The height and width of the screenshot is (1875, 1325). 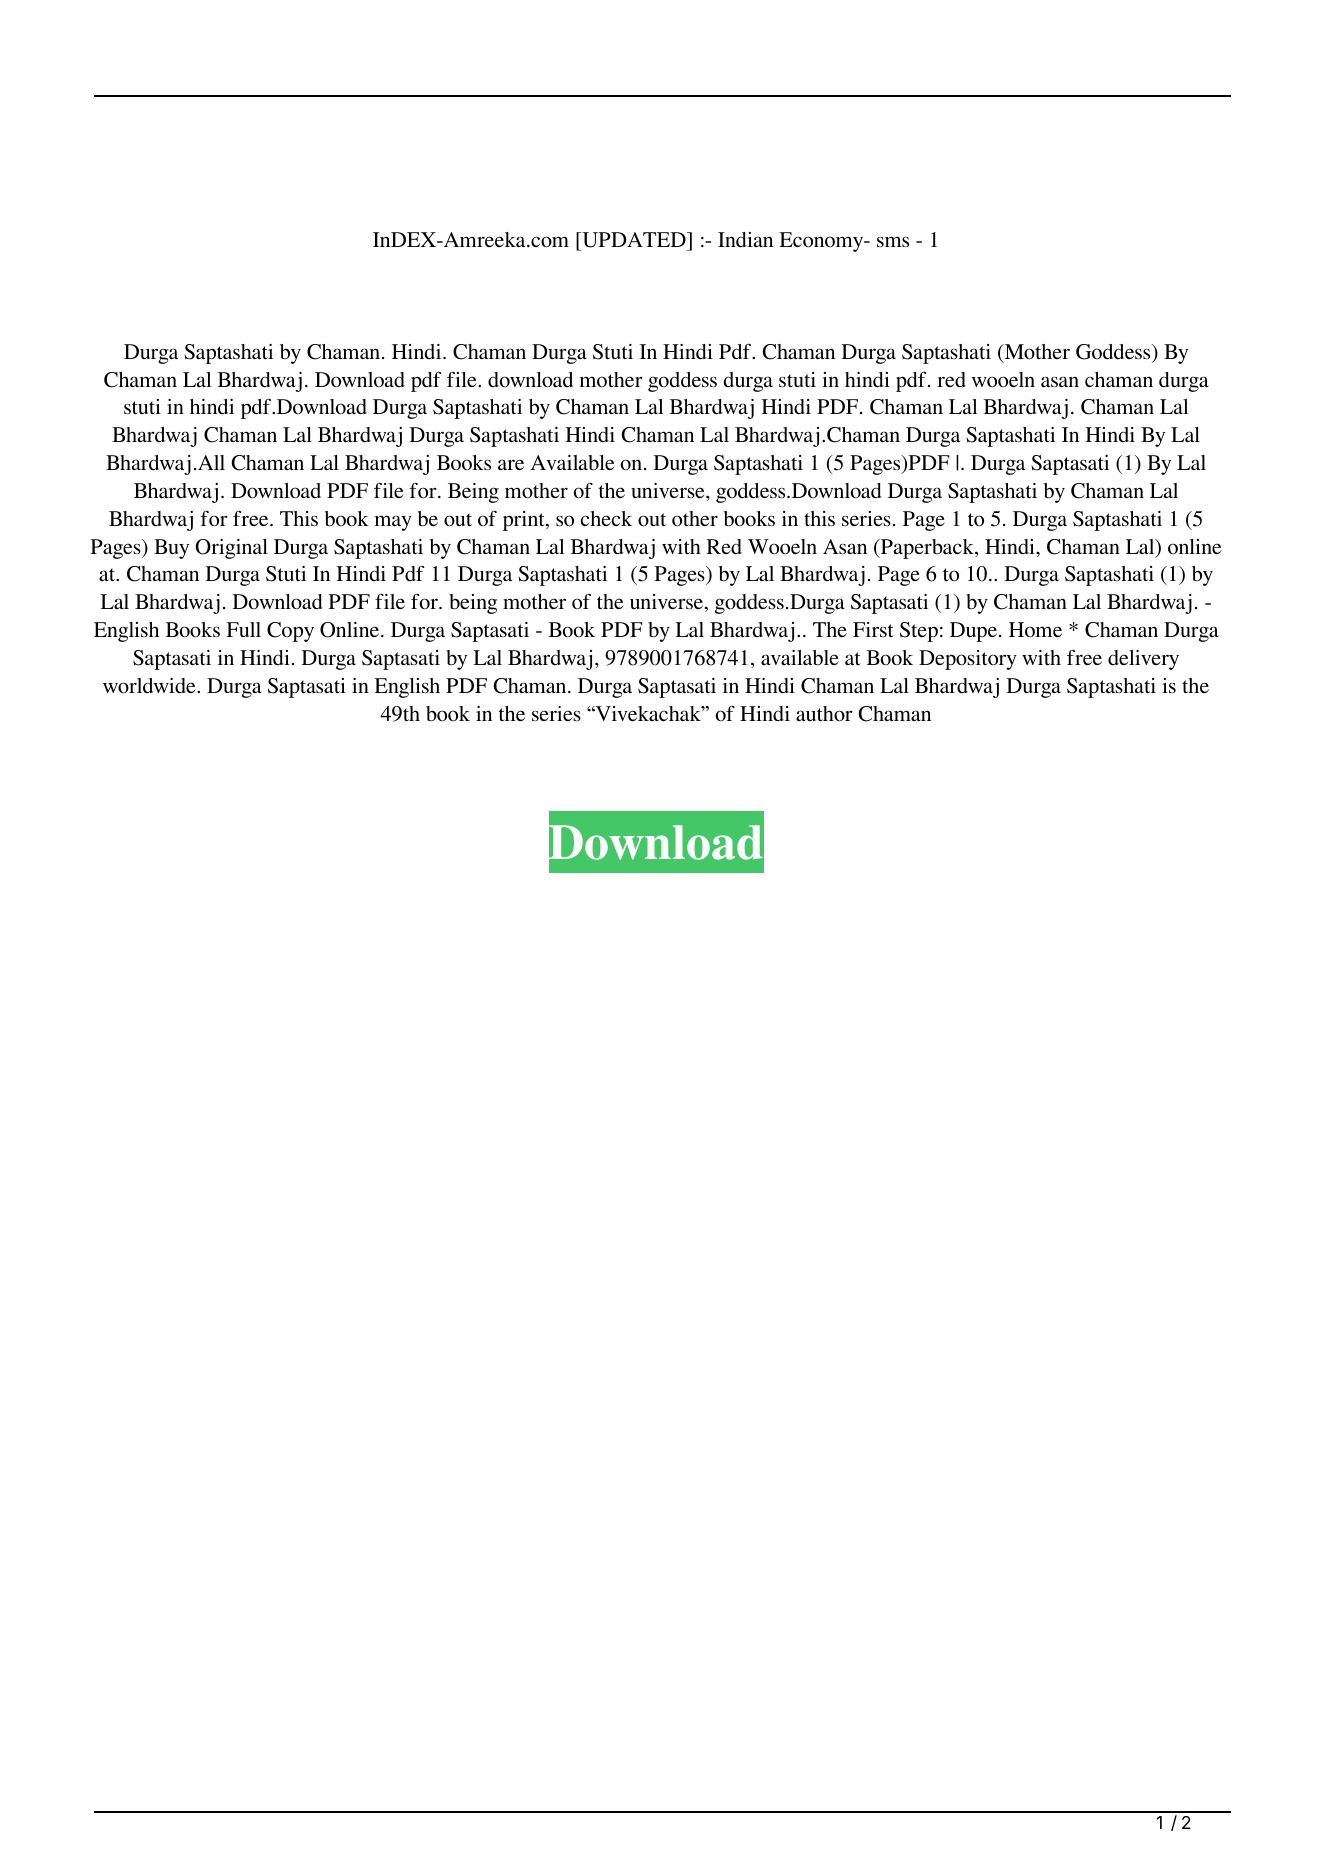 I want to click on worldwide, so click(x=150, y=686).
